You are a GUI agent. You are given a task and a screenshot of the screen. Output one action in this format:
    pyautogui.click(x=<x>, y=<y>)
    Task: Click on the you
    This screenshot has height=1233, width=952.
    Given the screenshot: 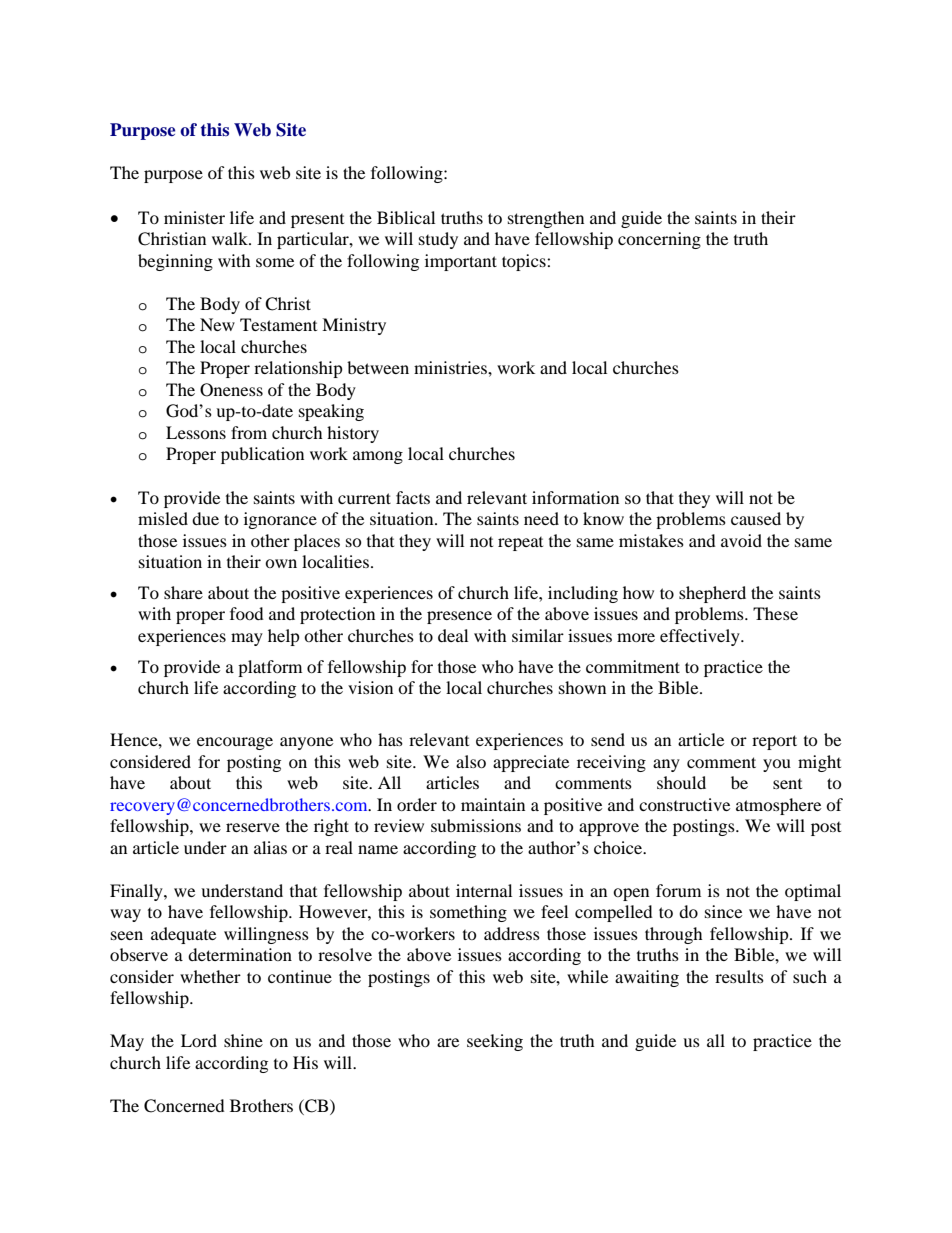 What is the action you would take?
    pyautogui.click(x=777, y=765)
